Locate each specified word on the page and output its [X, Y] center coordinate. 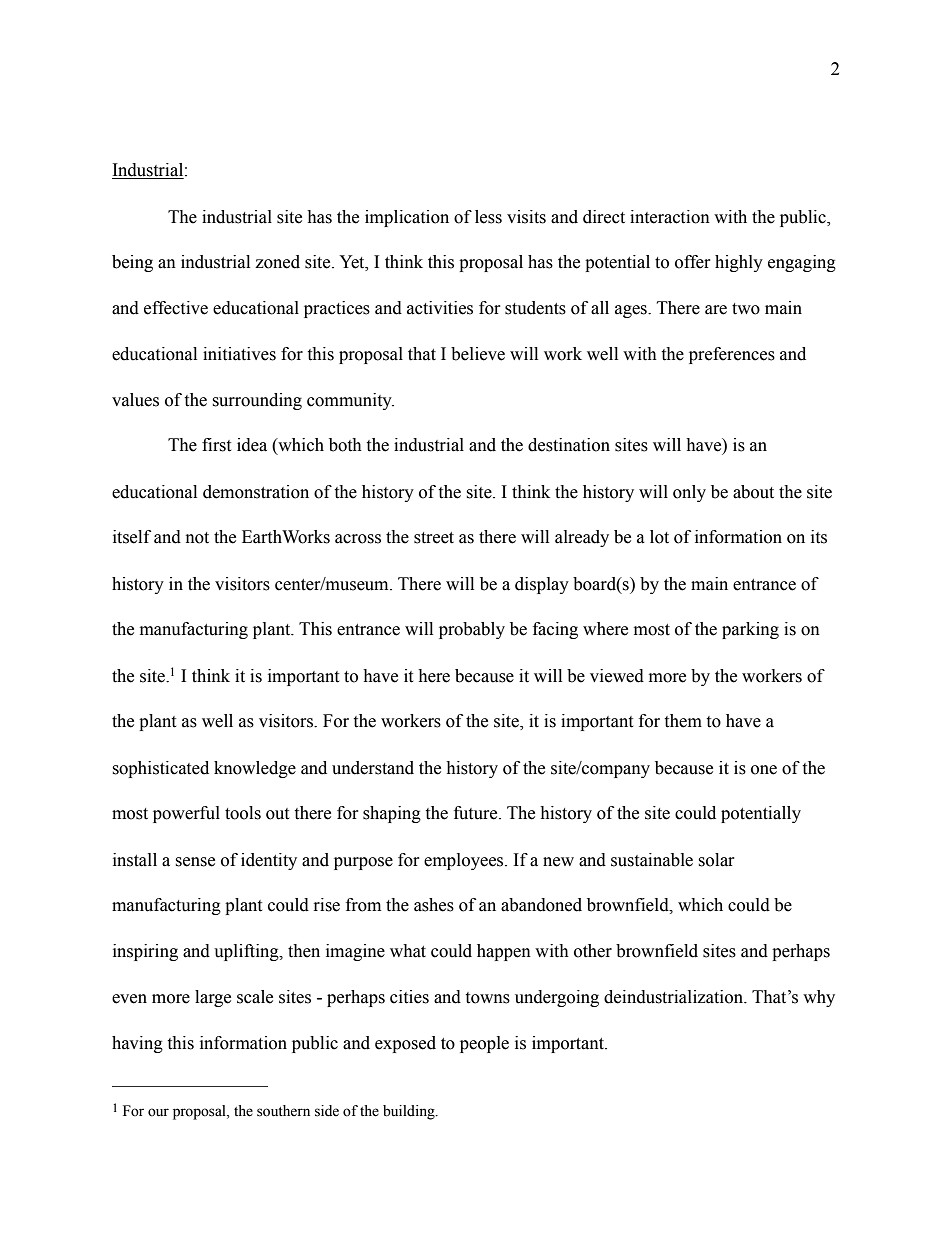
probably [472, 630]
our [158, 1112]
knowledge [255, 769]
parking [750, 630]
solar [716, 860]
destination [569, 445]
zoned [277, 262]
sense [195, 862]
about [753, 492]
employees [465, 861]
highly [739, 263]
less [488, 217]
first [216, 445]
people [484, 1044]
